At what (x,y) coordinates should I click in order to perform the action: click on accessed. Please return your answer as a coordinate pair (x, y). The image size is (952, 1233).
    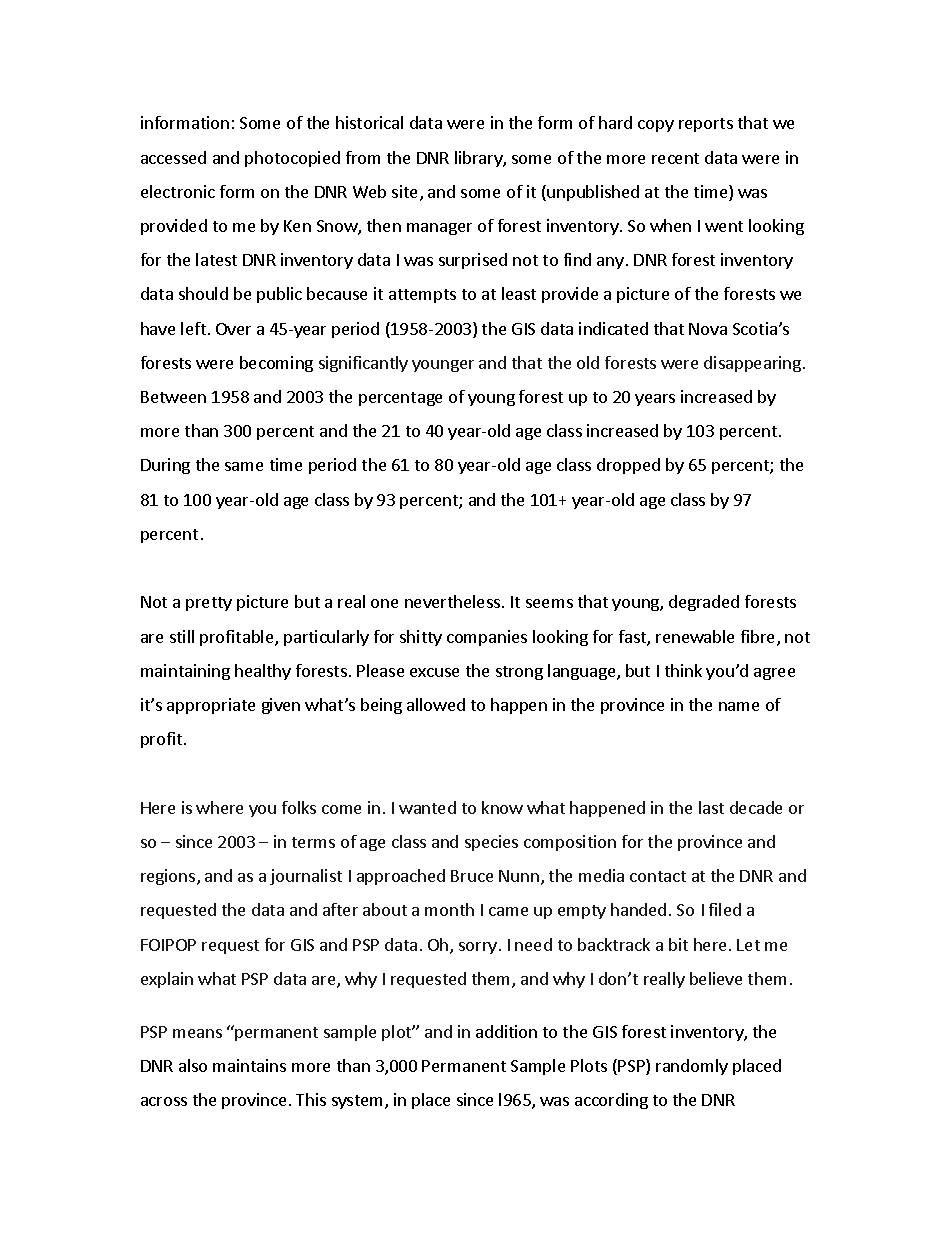
    Looking at the image, I should click on (173, 157).
